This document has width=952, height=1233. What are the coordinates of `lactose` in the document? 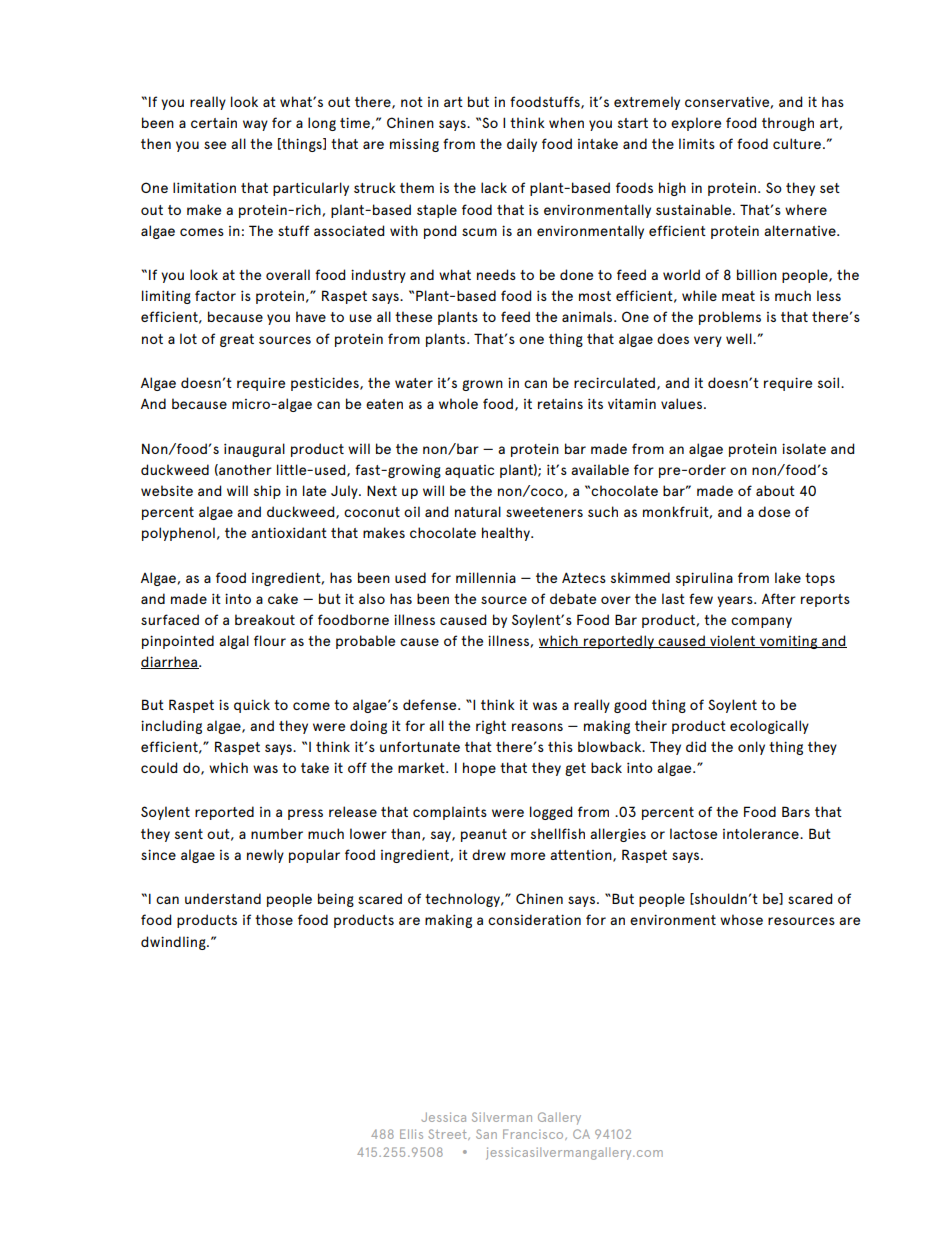 It's located at (693, 833).
